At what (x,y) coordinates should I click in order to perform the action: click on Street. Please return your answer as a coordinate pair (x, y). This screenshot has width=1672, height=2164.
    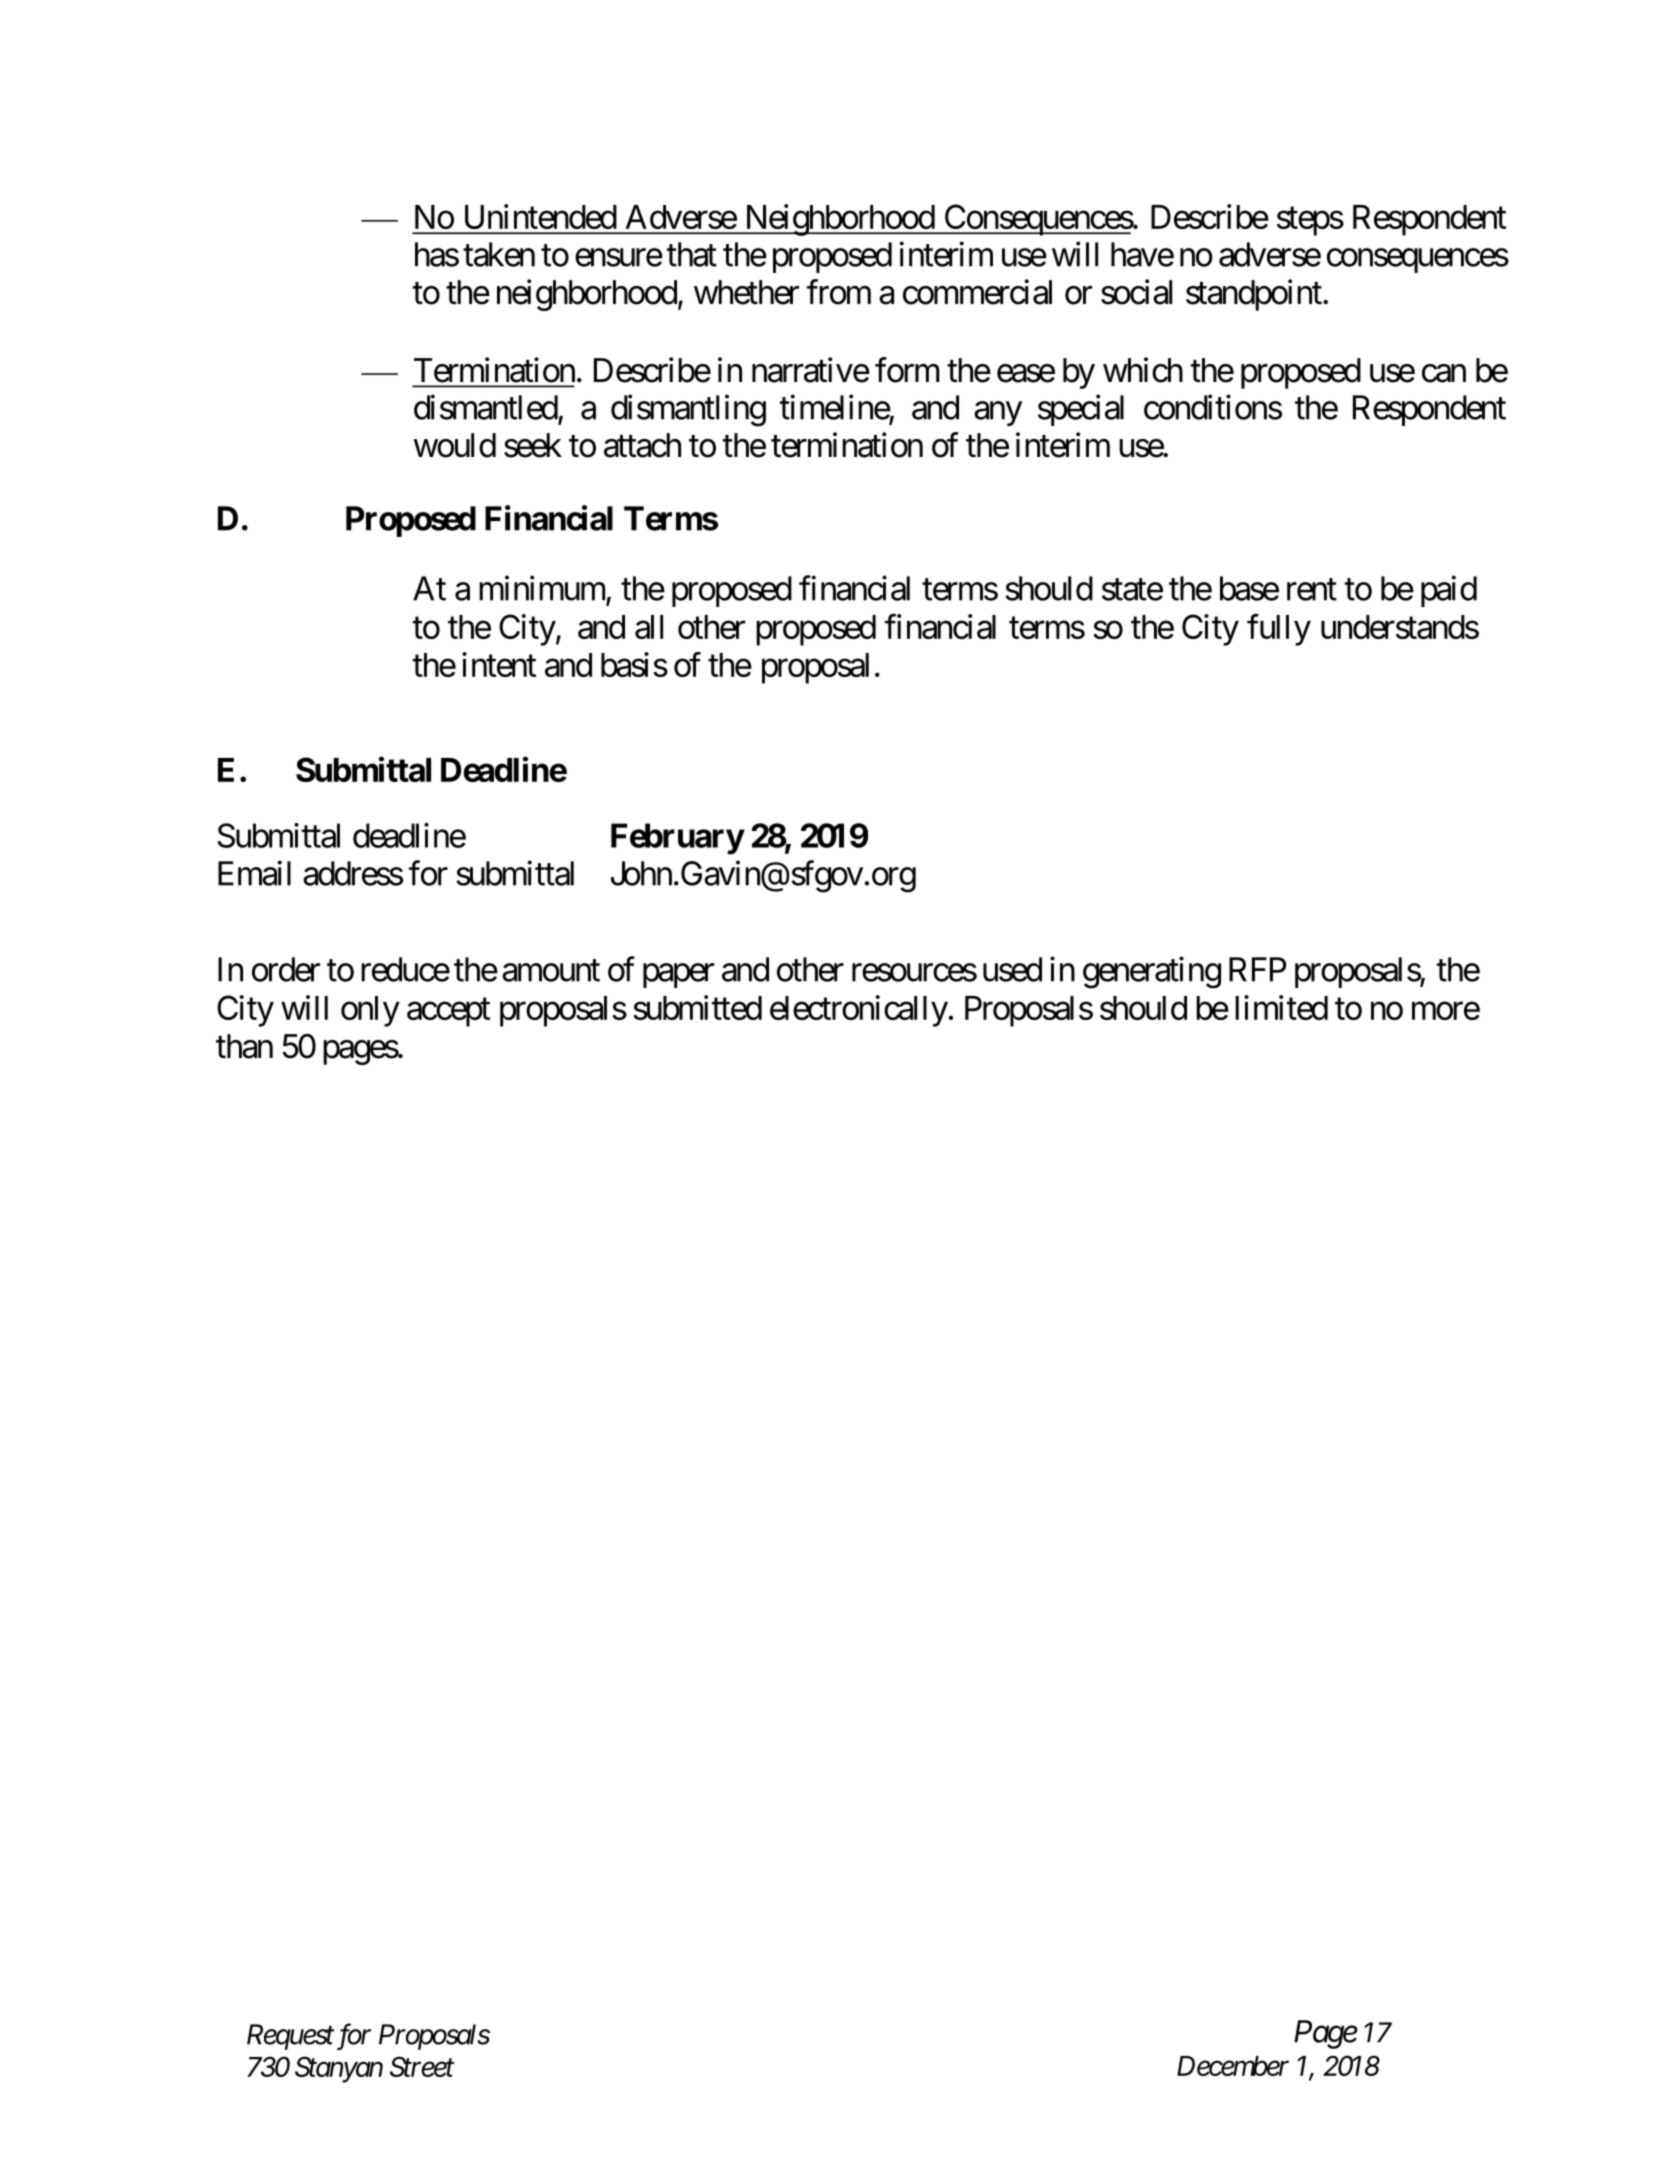
    Looking at the image, I should click on (422, 2066).
